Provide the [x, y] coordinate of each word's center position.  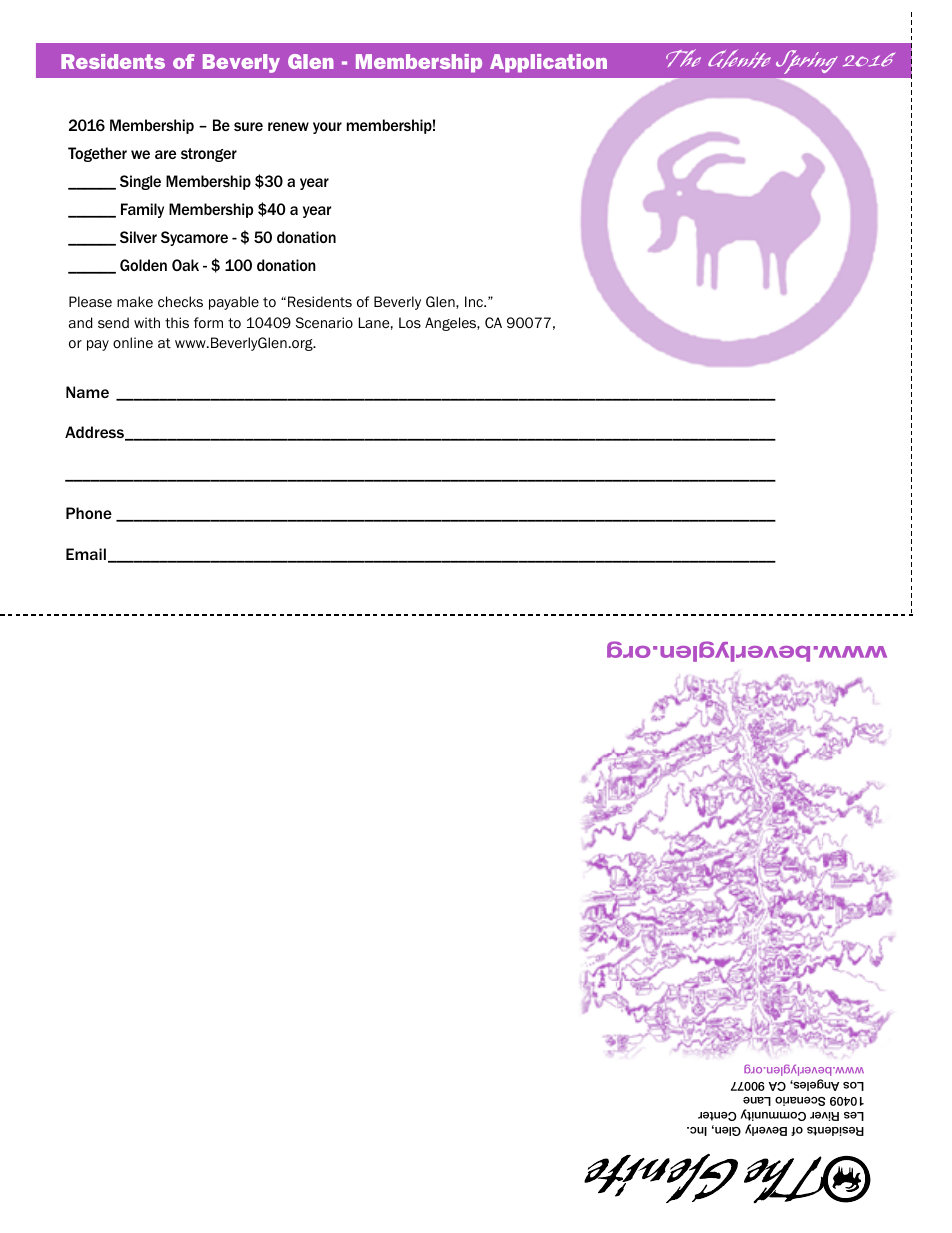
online [133, 342]
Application [548, 63]
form [208, 322]
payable [234, 303]
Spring [807, 62]
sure [248, 126]
